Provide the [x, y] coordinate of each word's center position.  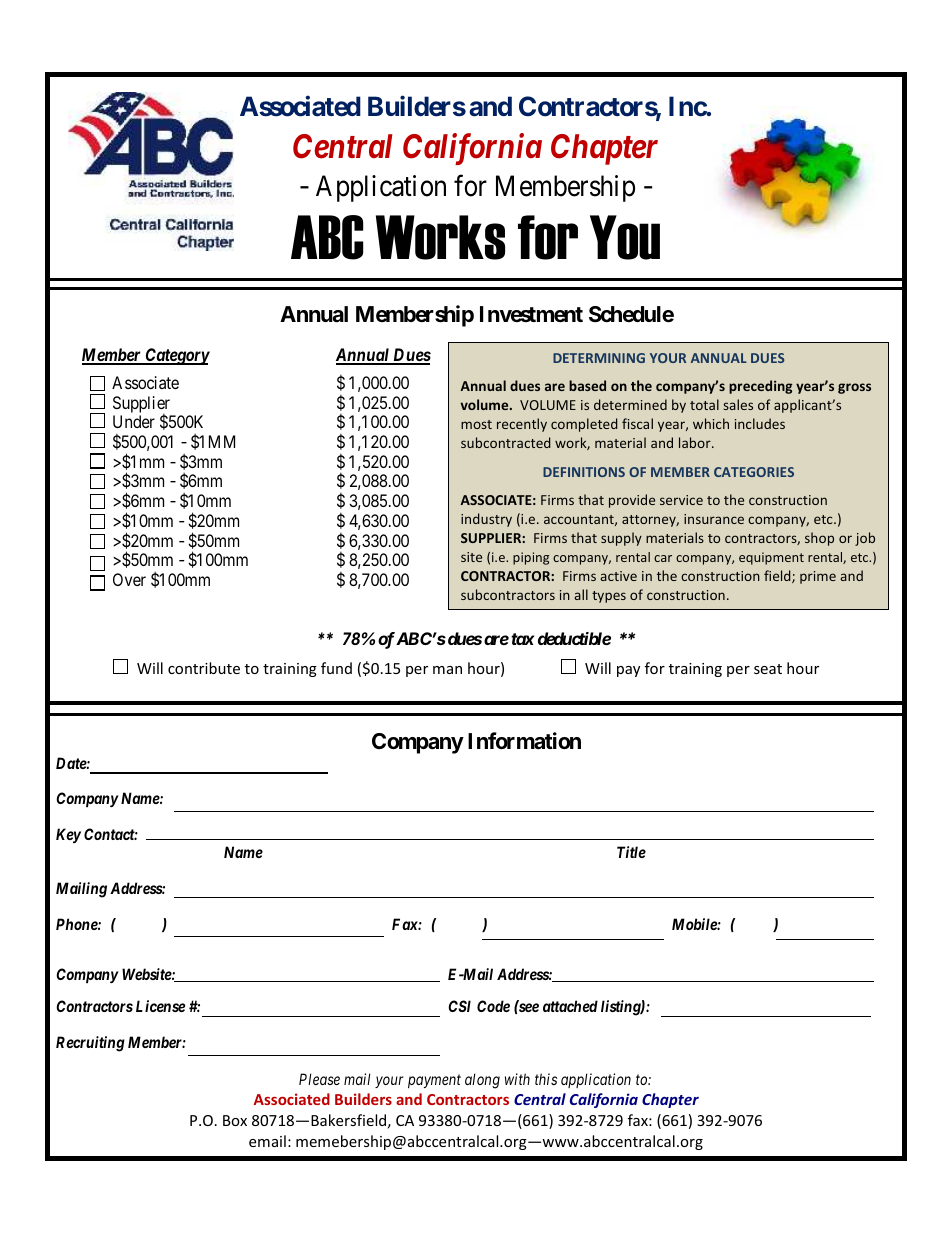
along [482, 1081]
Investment [531, 314]
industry [486, 520]
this [546, 1079]
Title [631, 852]
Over [129, 579]
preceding [761, 387]
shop [819, 539]
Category [176, 356]
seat [768, 669]
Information [524, 741]
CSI [459, 1006]
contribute [204, 668]
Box [235, 1120]
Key [68, 835]
